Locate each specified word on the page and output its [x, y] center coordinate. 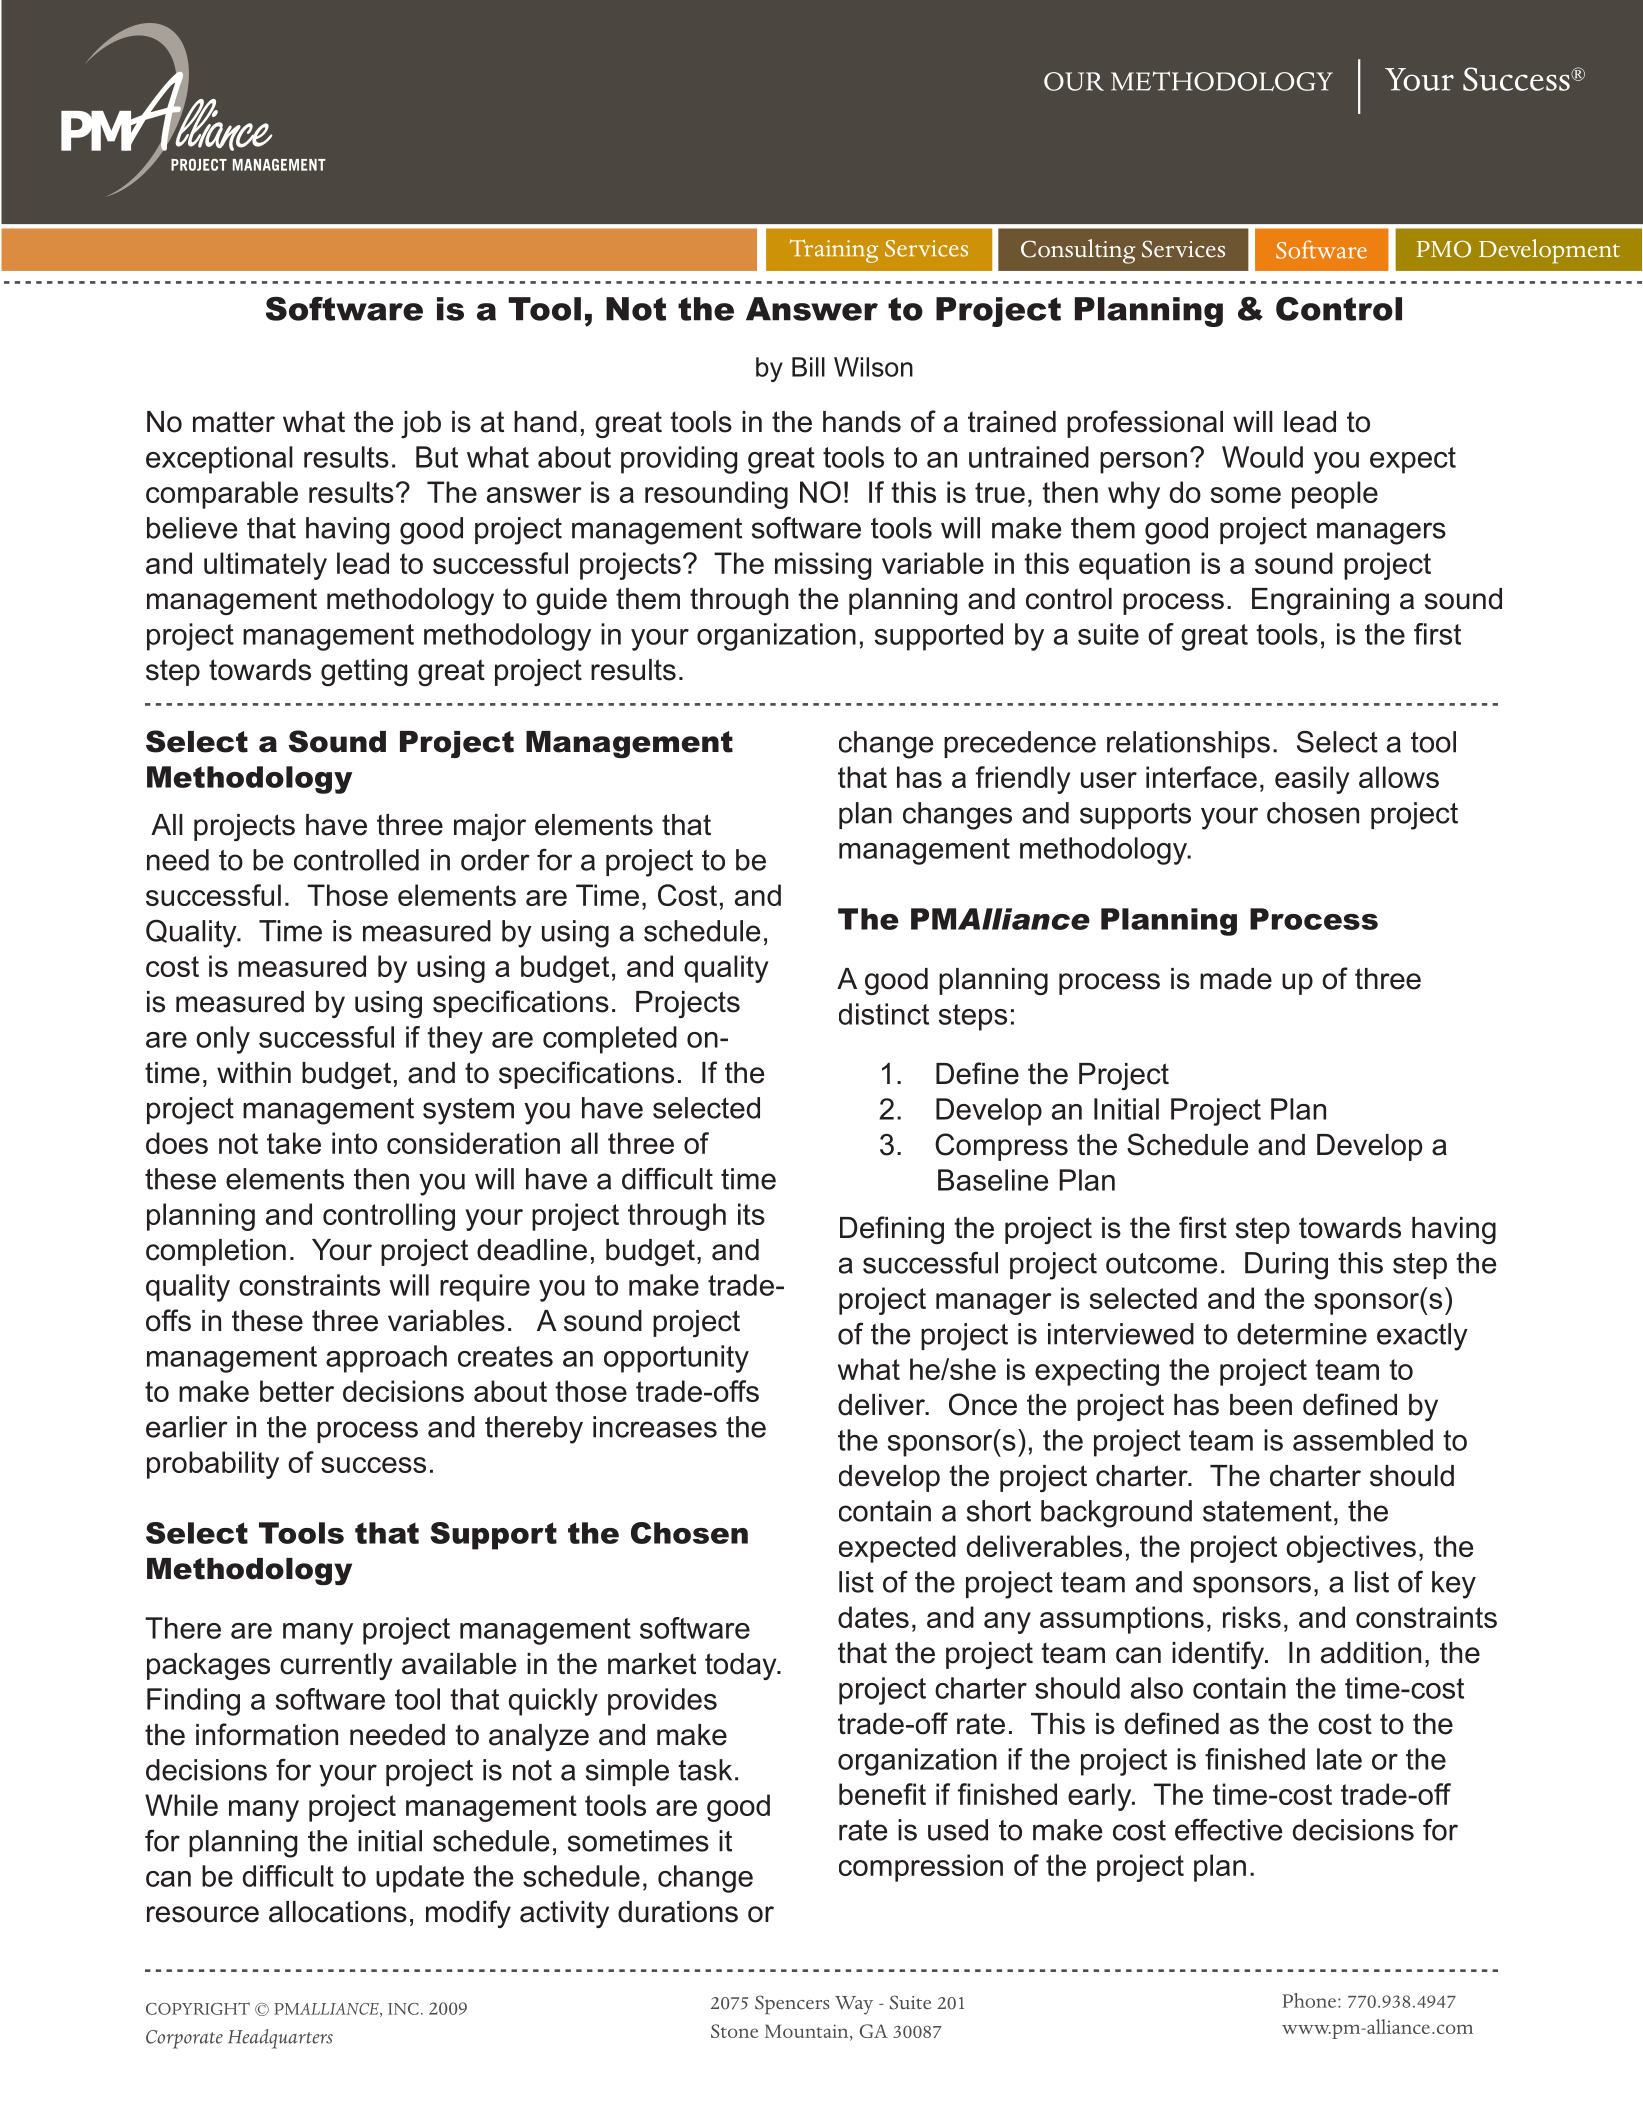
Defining [892, 1230]
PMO [1444, 249]
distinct [884, 1014]
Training [834, 251]
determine [1302, 1334]
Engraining [1320, 601]
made [1236, 979]
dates [873, 1617]
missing [823, 566]
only [223, 1040]
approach [386, 1359]
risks [1252, 1617]
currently [336, 1666]
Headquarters [280, 2039]
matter [234, 422]
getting [364, 672]
